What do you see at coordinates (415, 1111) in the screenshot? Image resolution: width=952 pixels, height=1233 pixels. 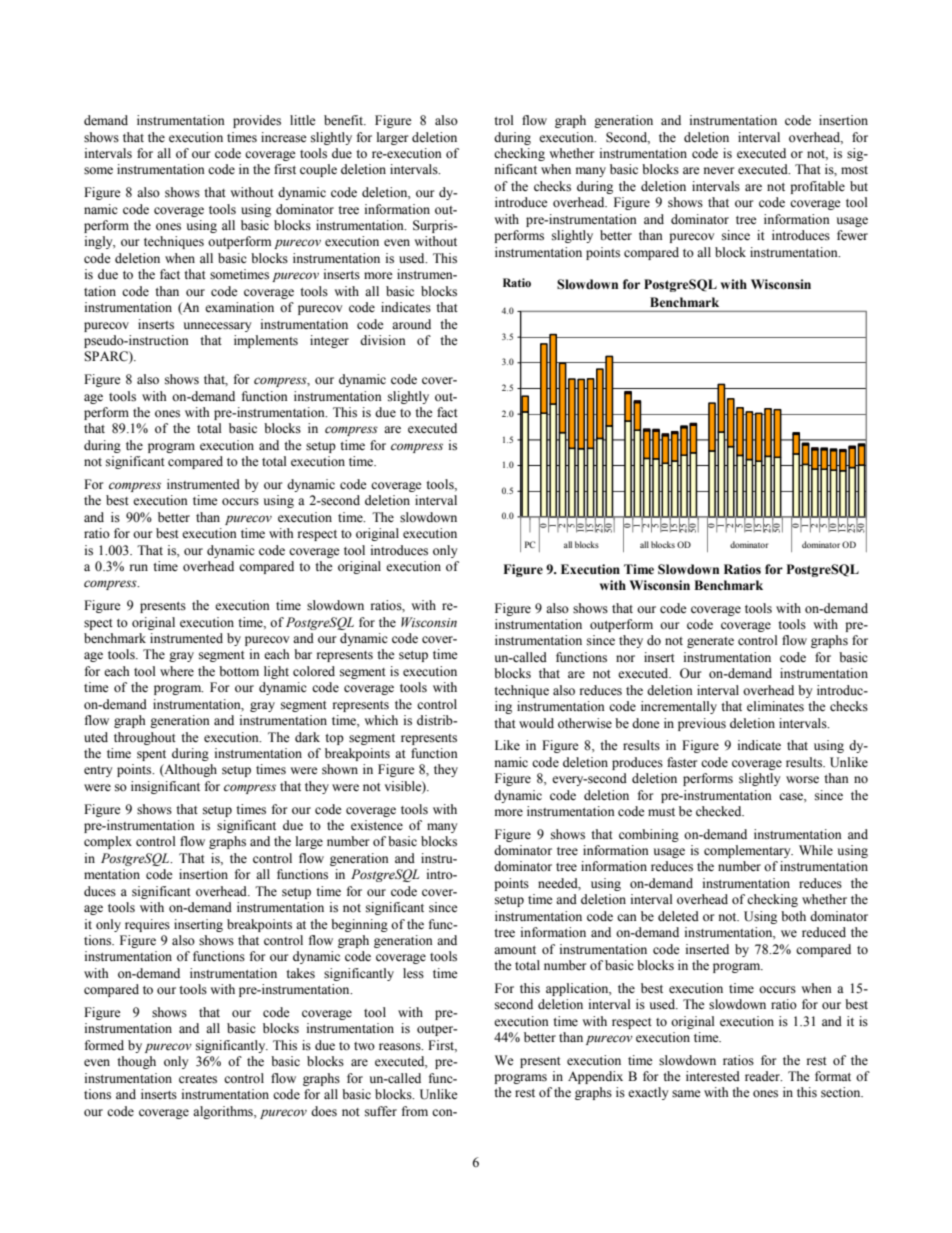 I see `from` at bounding box center [415, 1111].
